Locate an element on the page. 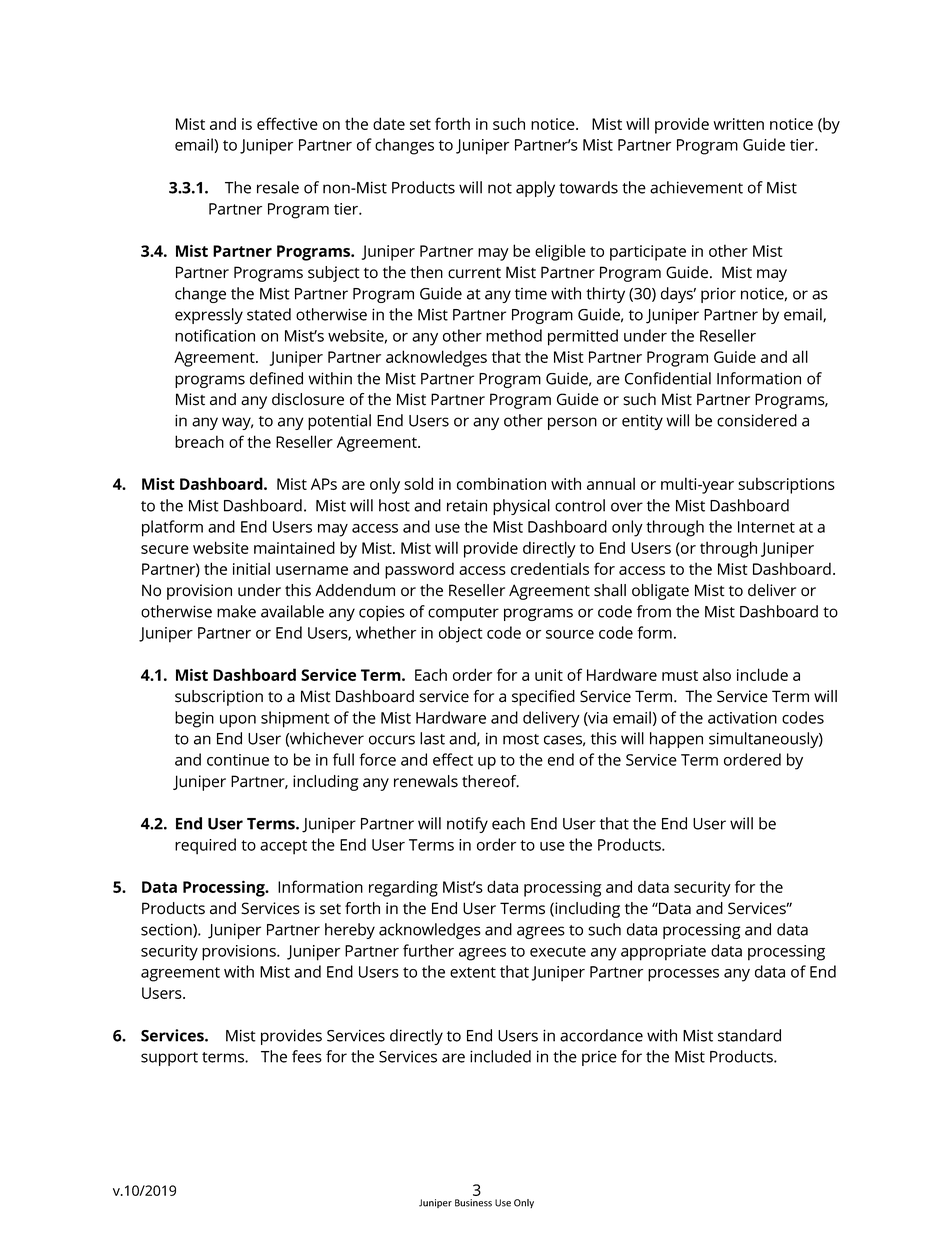 This document has height=1233, width=952. apply is located at coordinates (535, 189).
